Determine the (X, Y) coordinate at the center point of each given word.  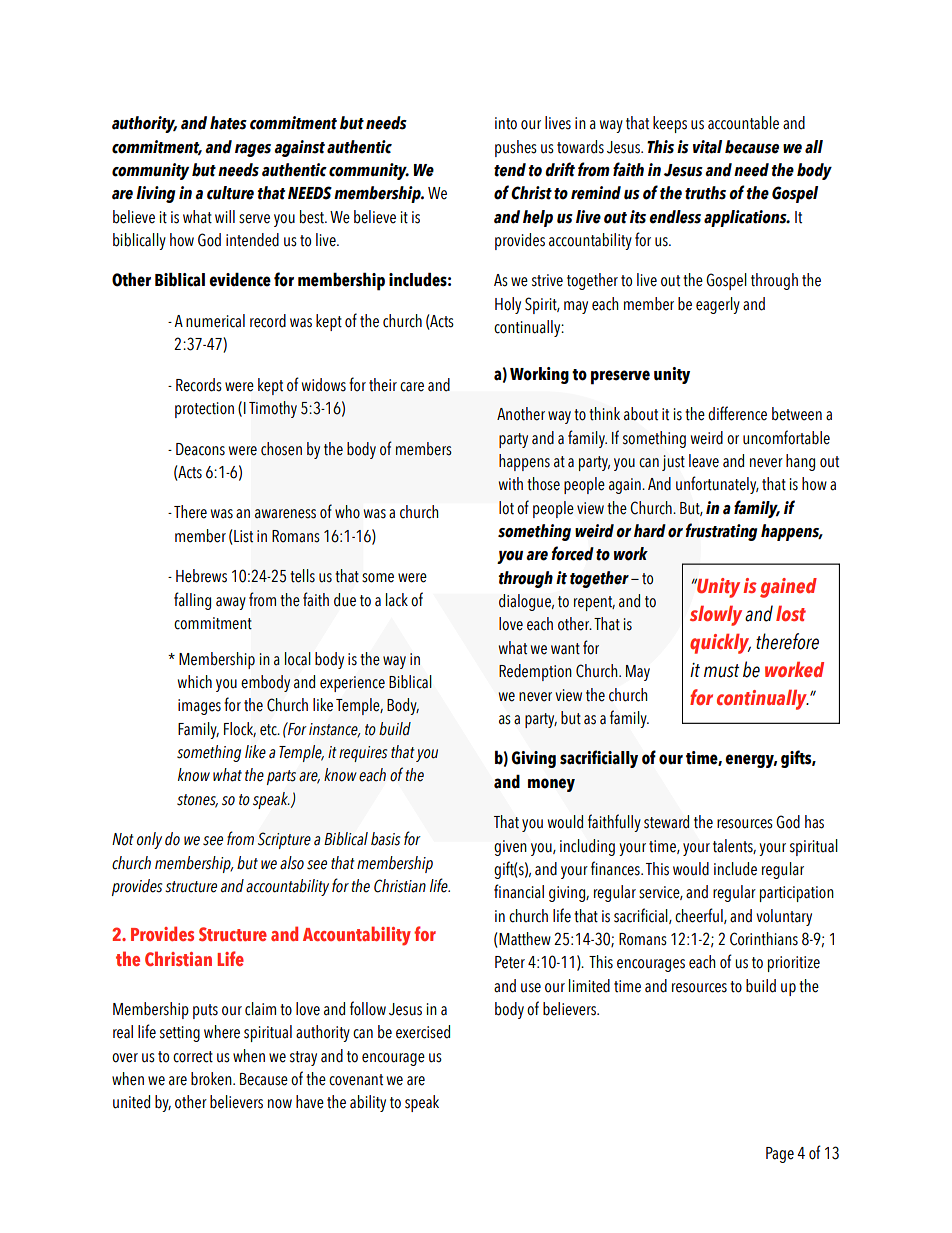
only (149, 840)
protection (204, 410)
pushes (516, 148)
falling (192, 601)
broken (212, 1079)
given (510, 848)
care (412, 387)
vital (707, 147)
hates (228, 123)
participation (797, 894)
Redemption (535, 672)
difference (737, 413)
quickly (720, 644)
